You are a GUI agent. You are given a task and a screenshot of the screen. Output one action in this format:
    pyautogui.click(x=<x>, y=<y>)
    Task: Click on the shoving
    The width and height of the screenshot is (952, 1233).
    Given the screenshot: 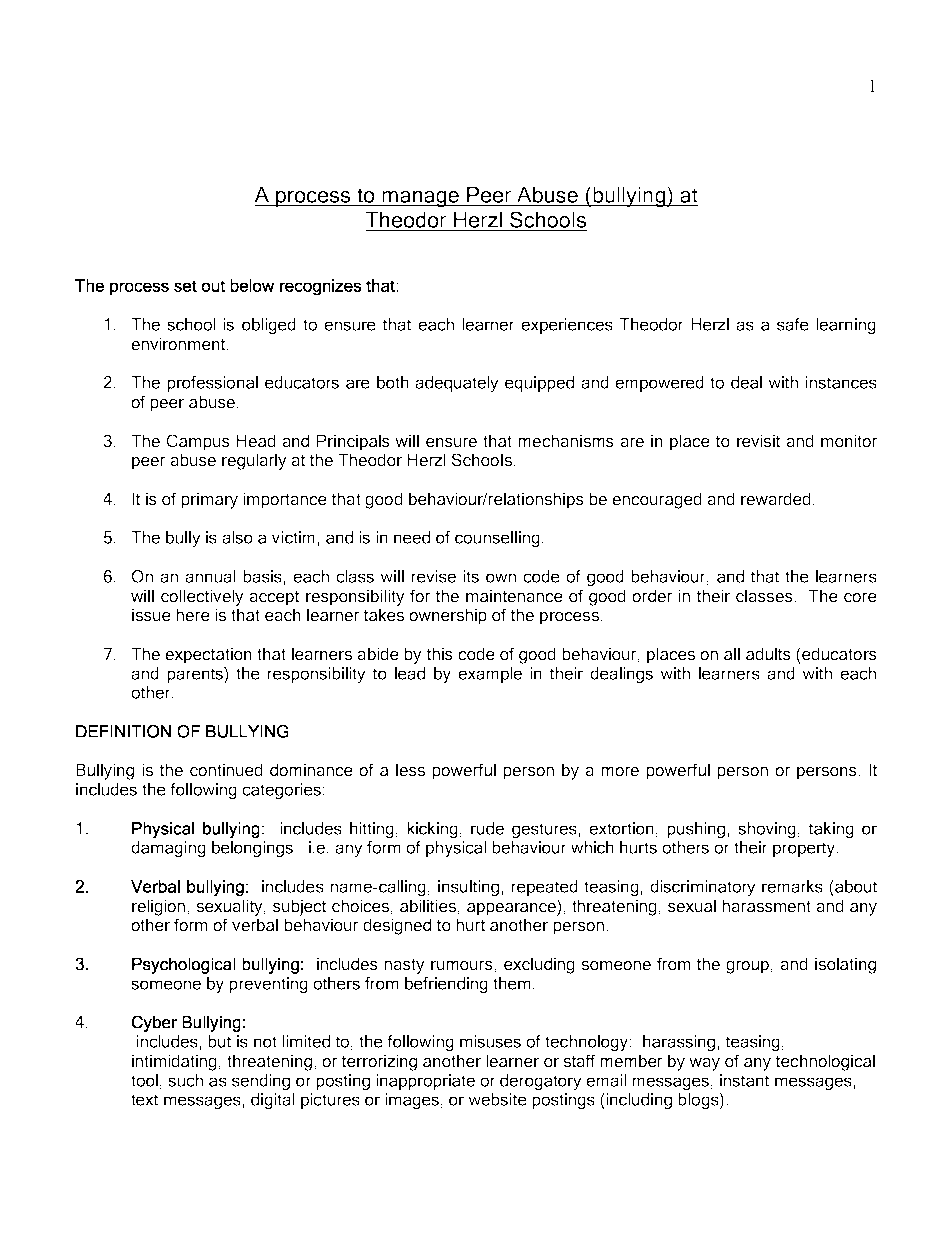 What is the action you would take?
    pyautogui.click(x=767, y=830)
